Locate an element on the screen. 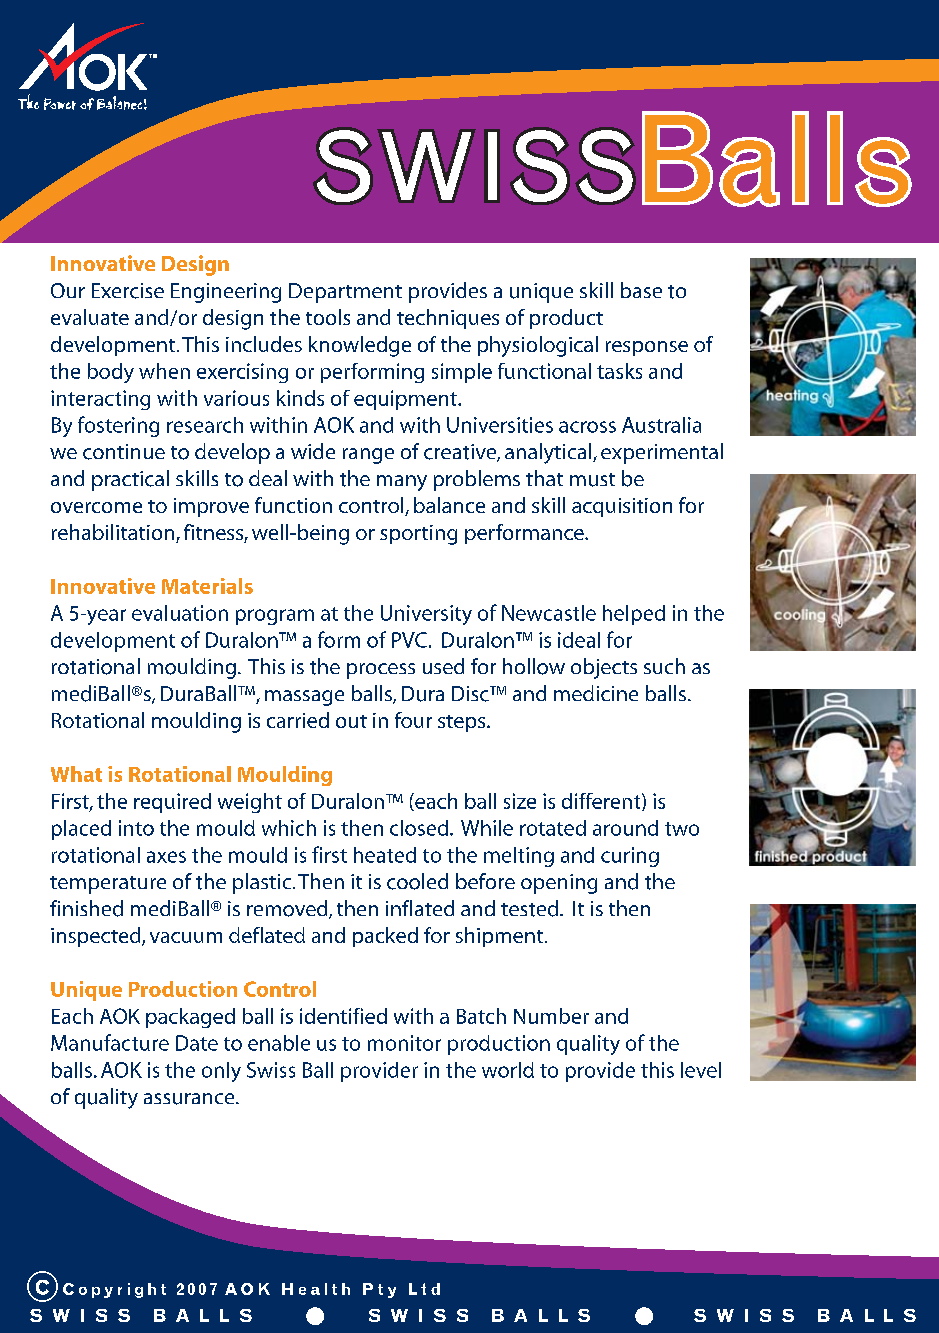  assurance is located at coordinates (190, 1099).
